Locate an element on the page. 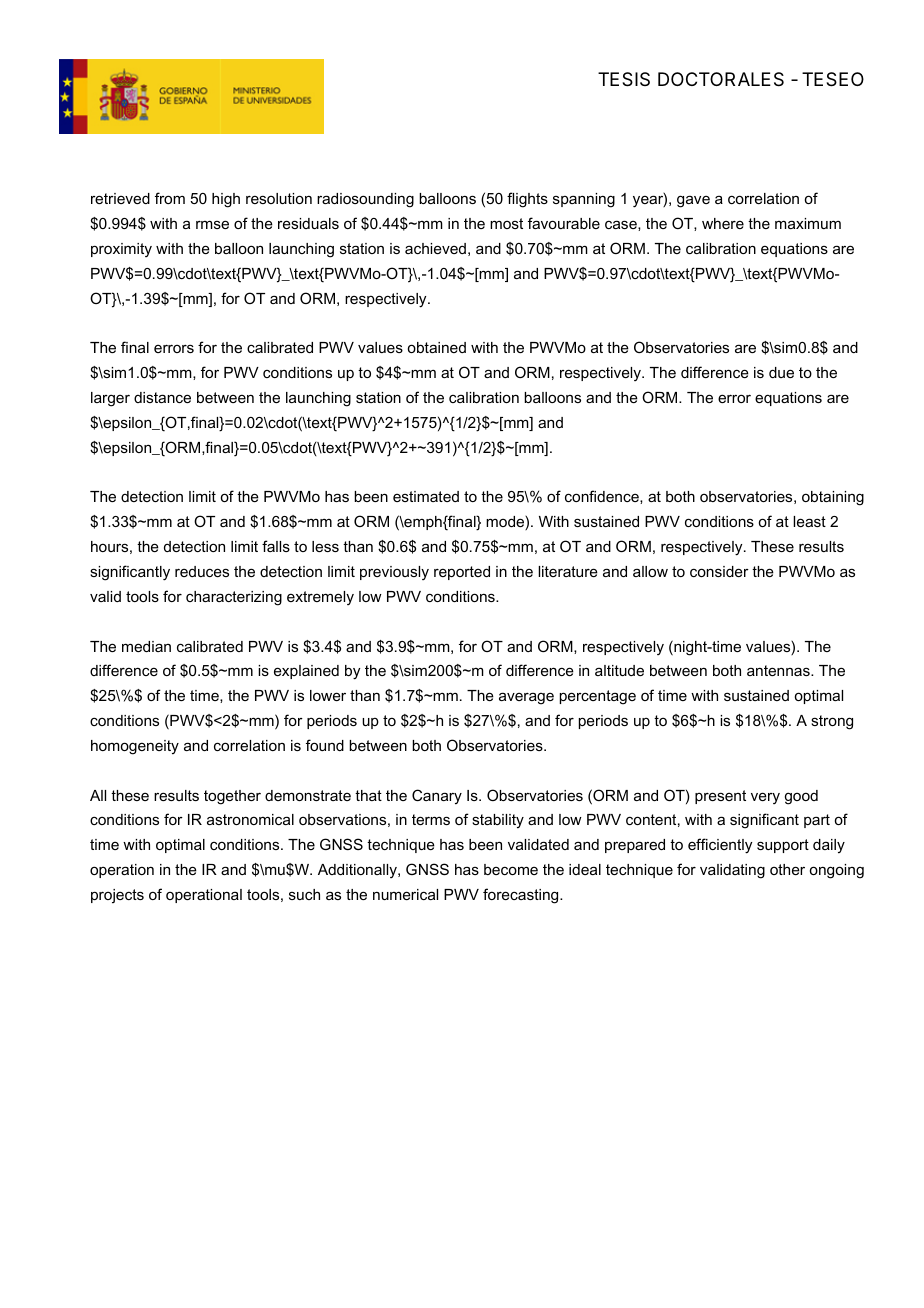 This image has width=924, height=1308. consider is located at coordinates (719, 571).
